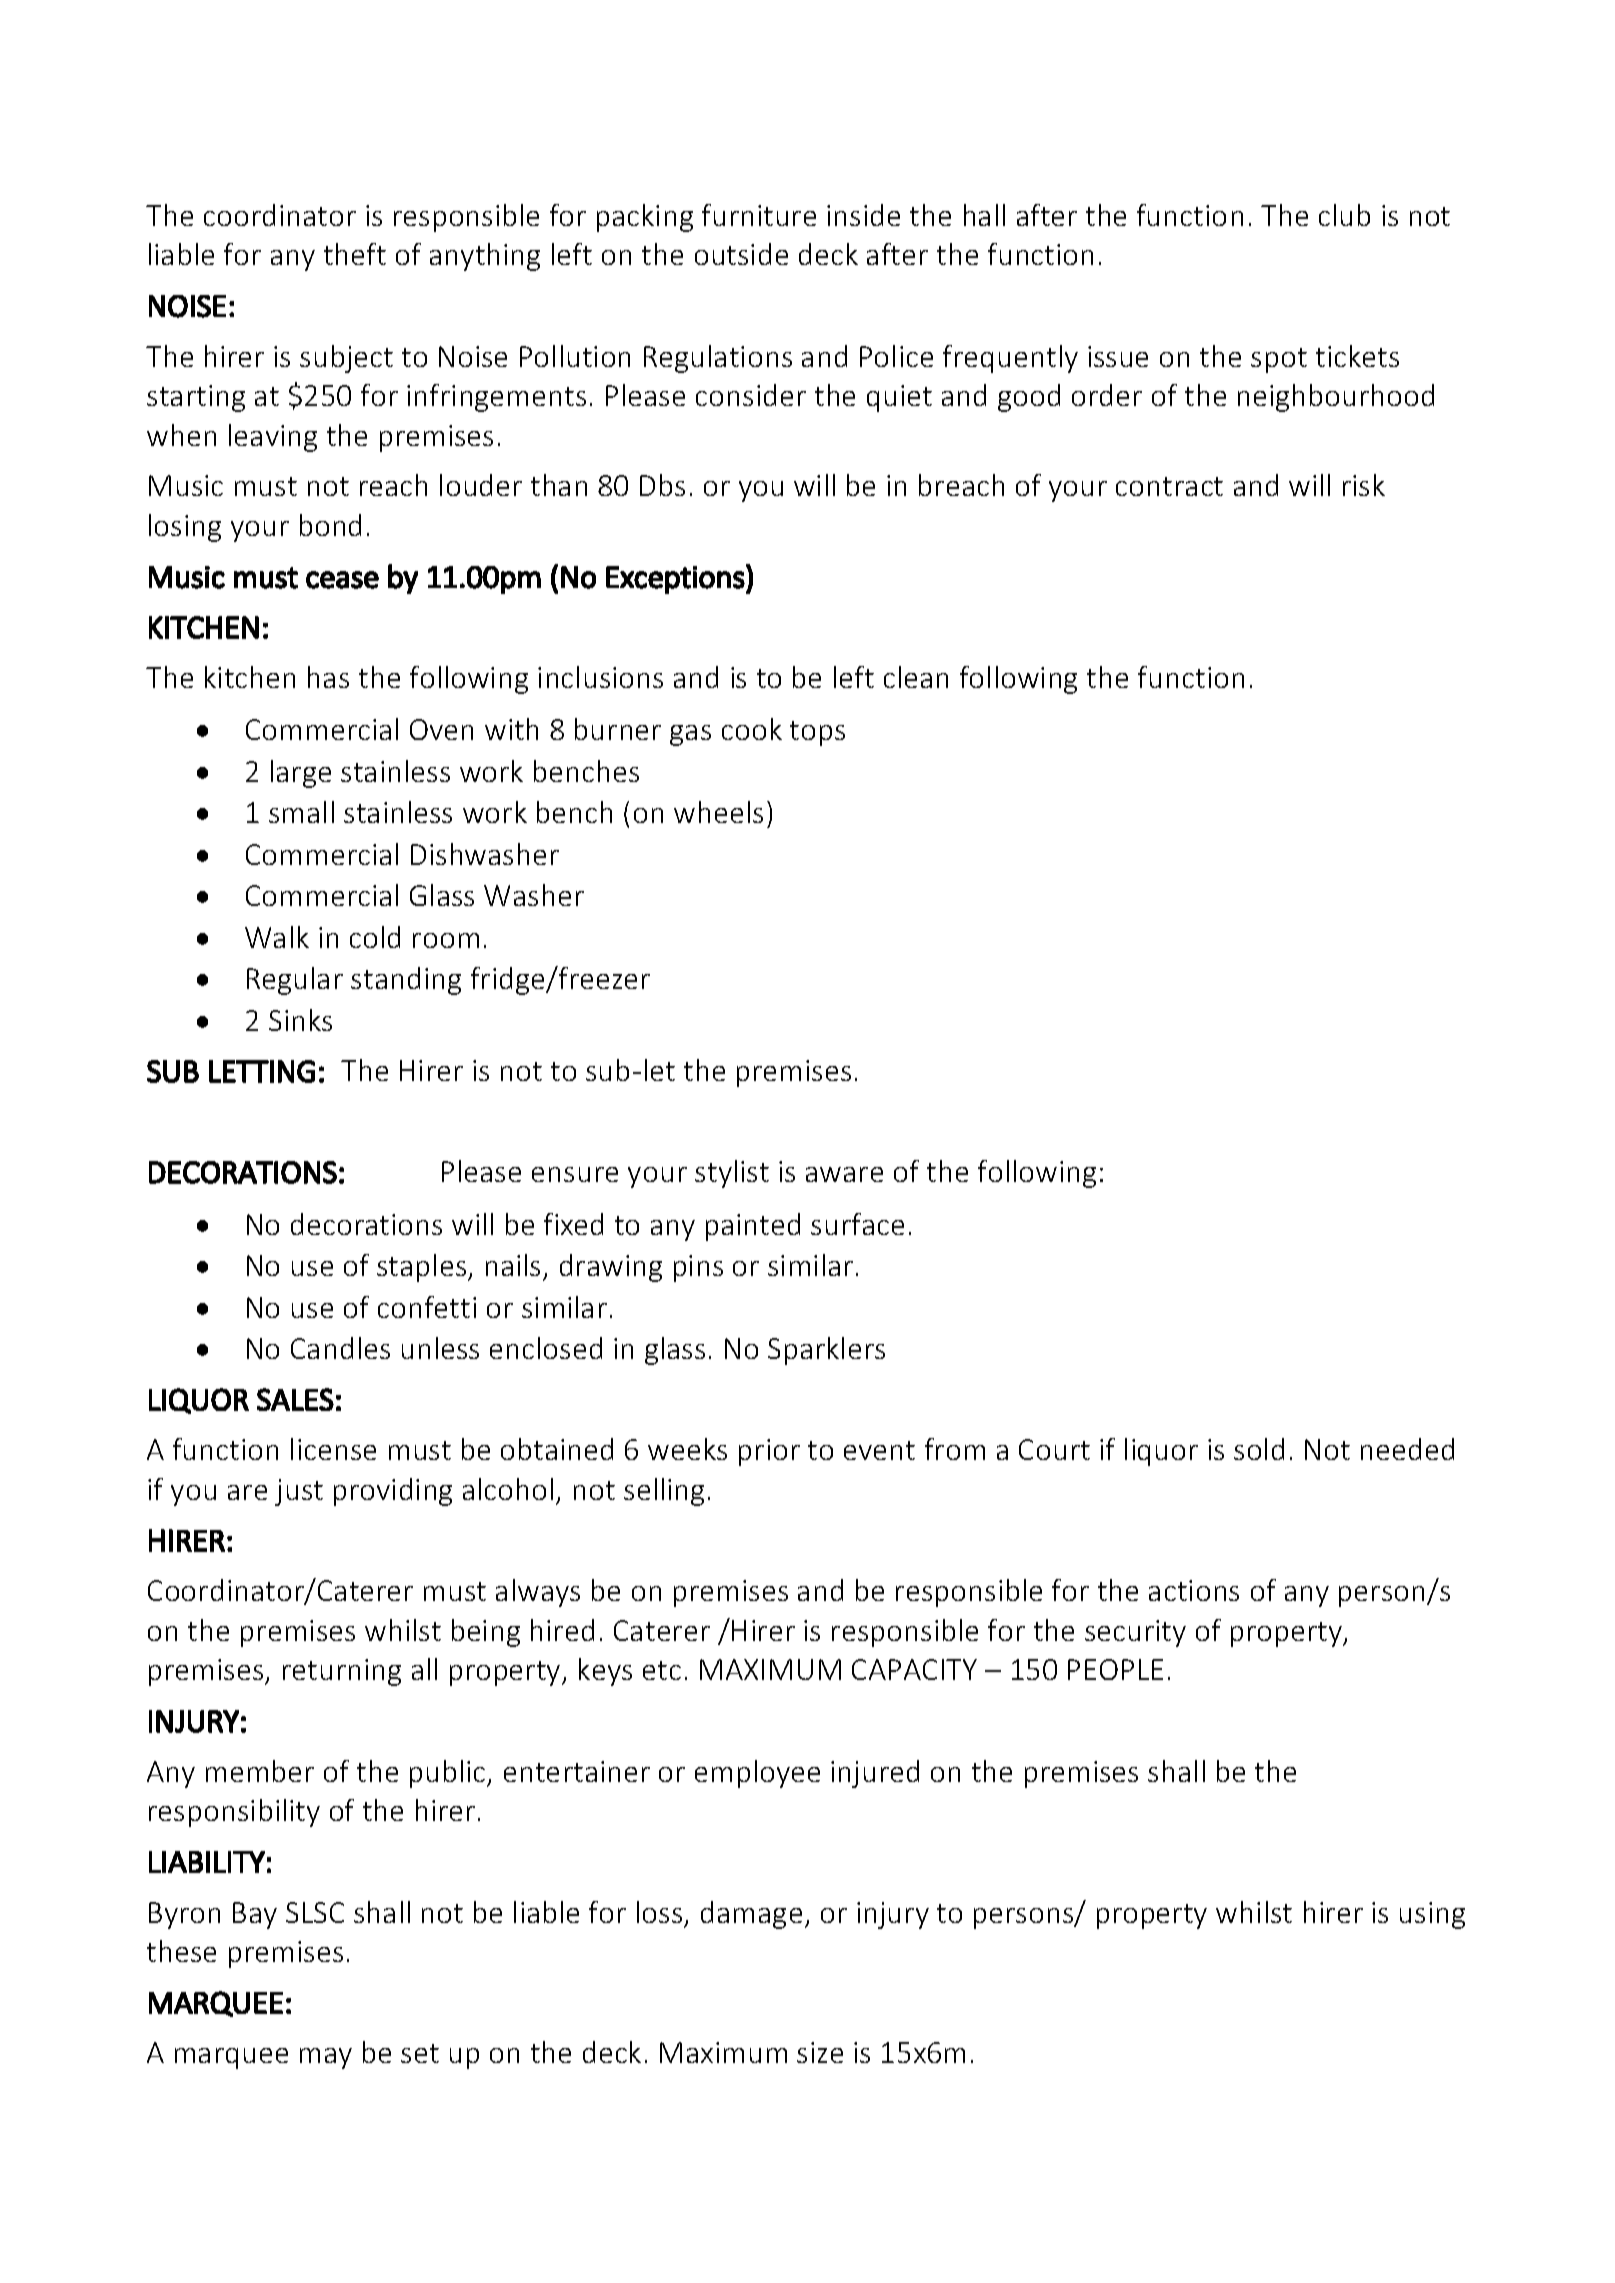 This document has height=2283, width=1615. What do you see at coordinates (769, 1452) in the document?
I see `prior` at bounding box center [769, 1452].
